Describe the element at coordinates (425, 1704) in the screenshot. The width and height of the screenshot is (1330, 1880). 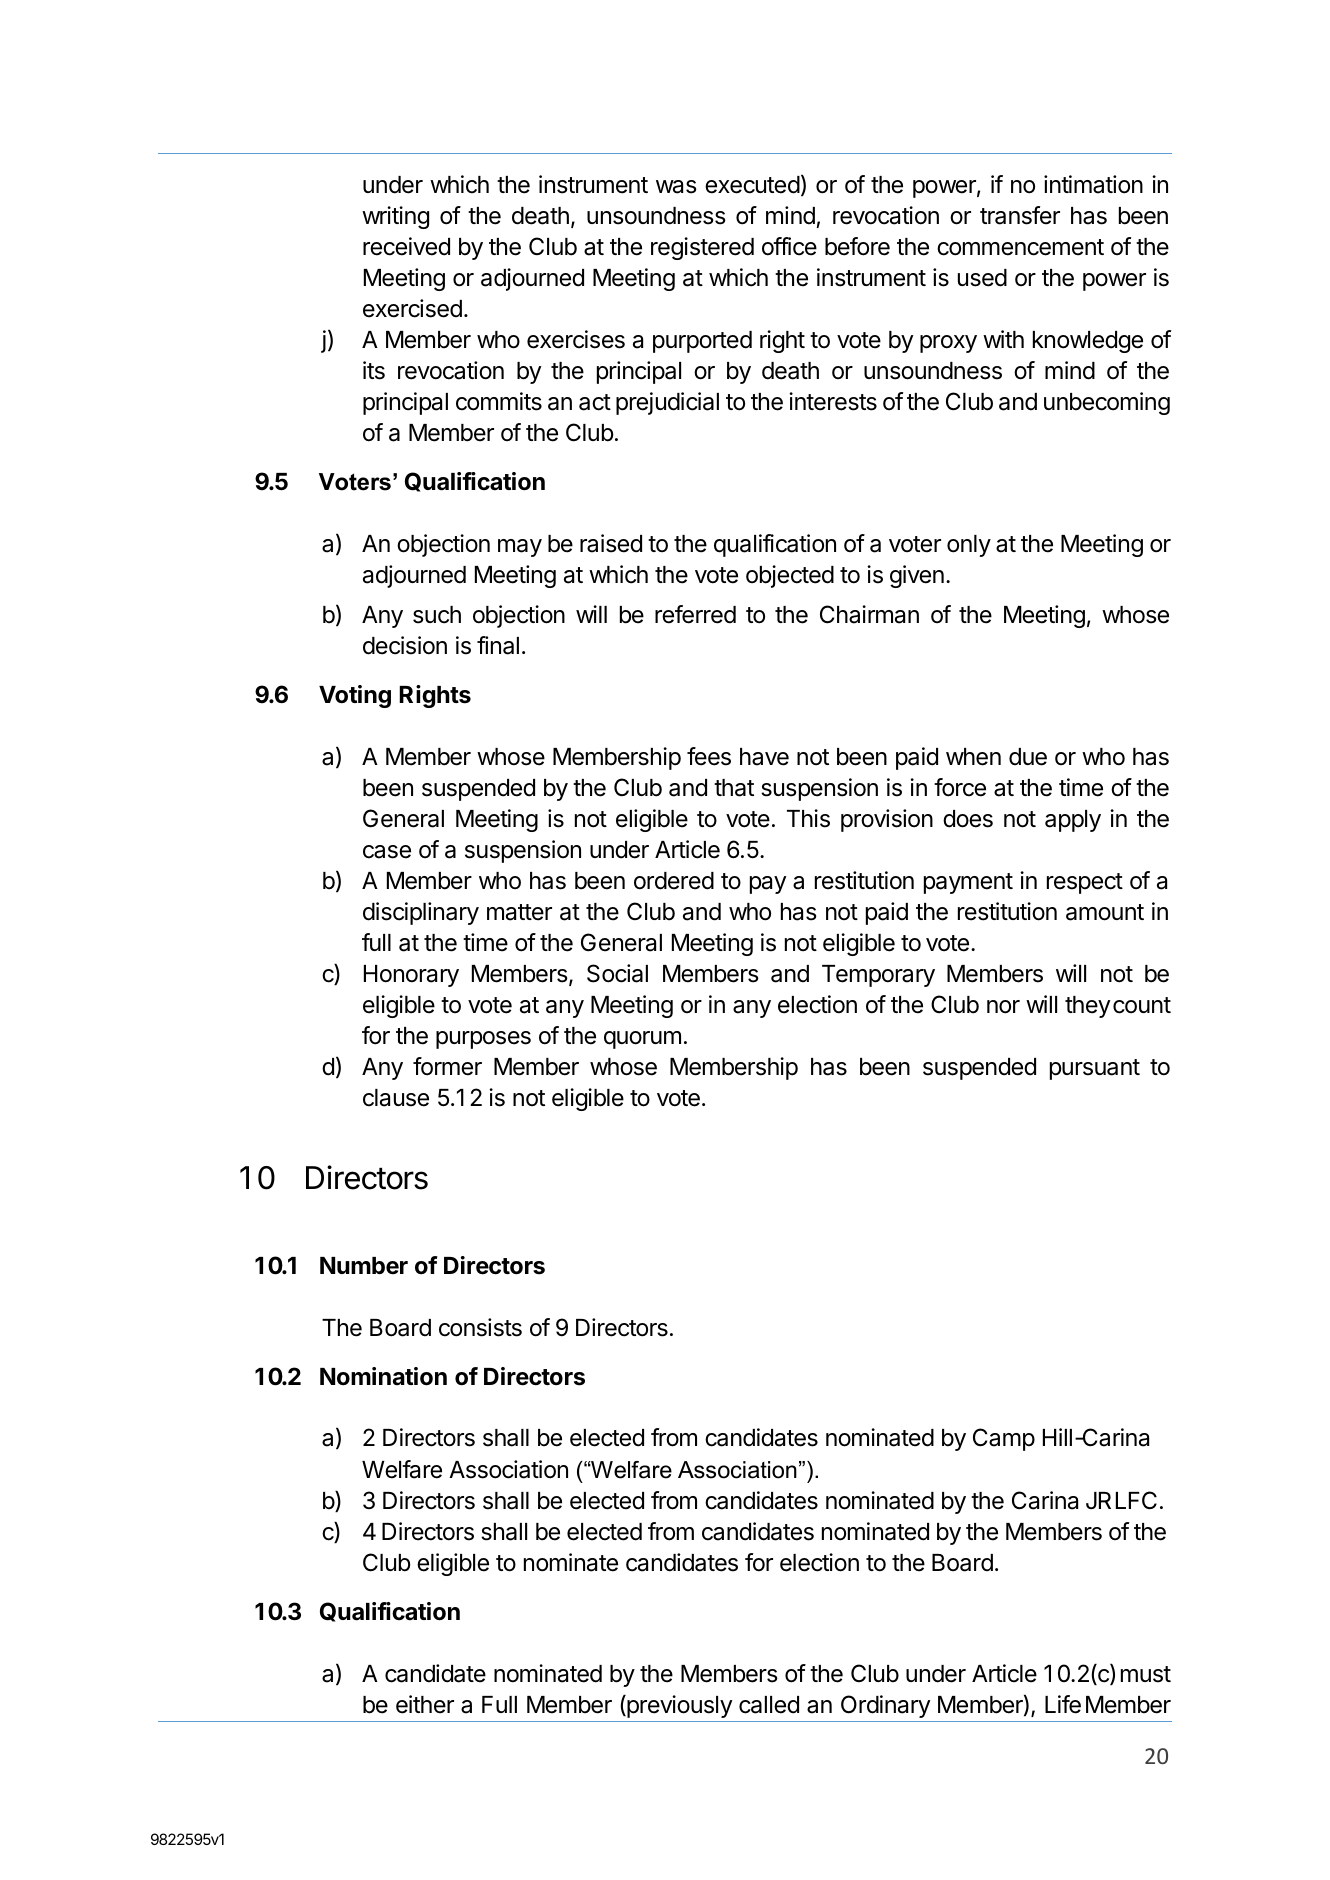
I see `either` at that location.
